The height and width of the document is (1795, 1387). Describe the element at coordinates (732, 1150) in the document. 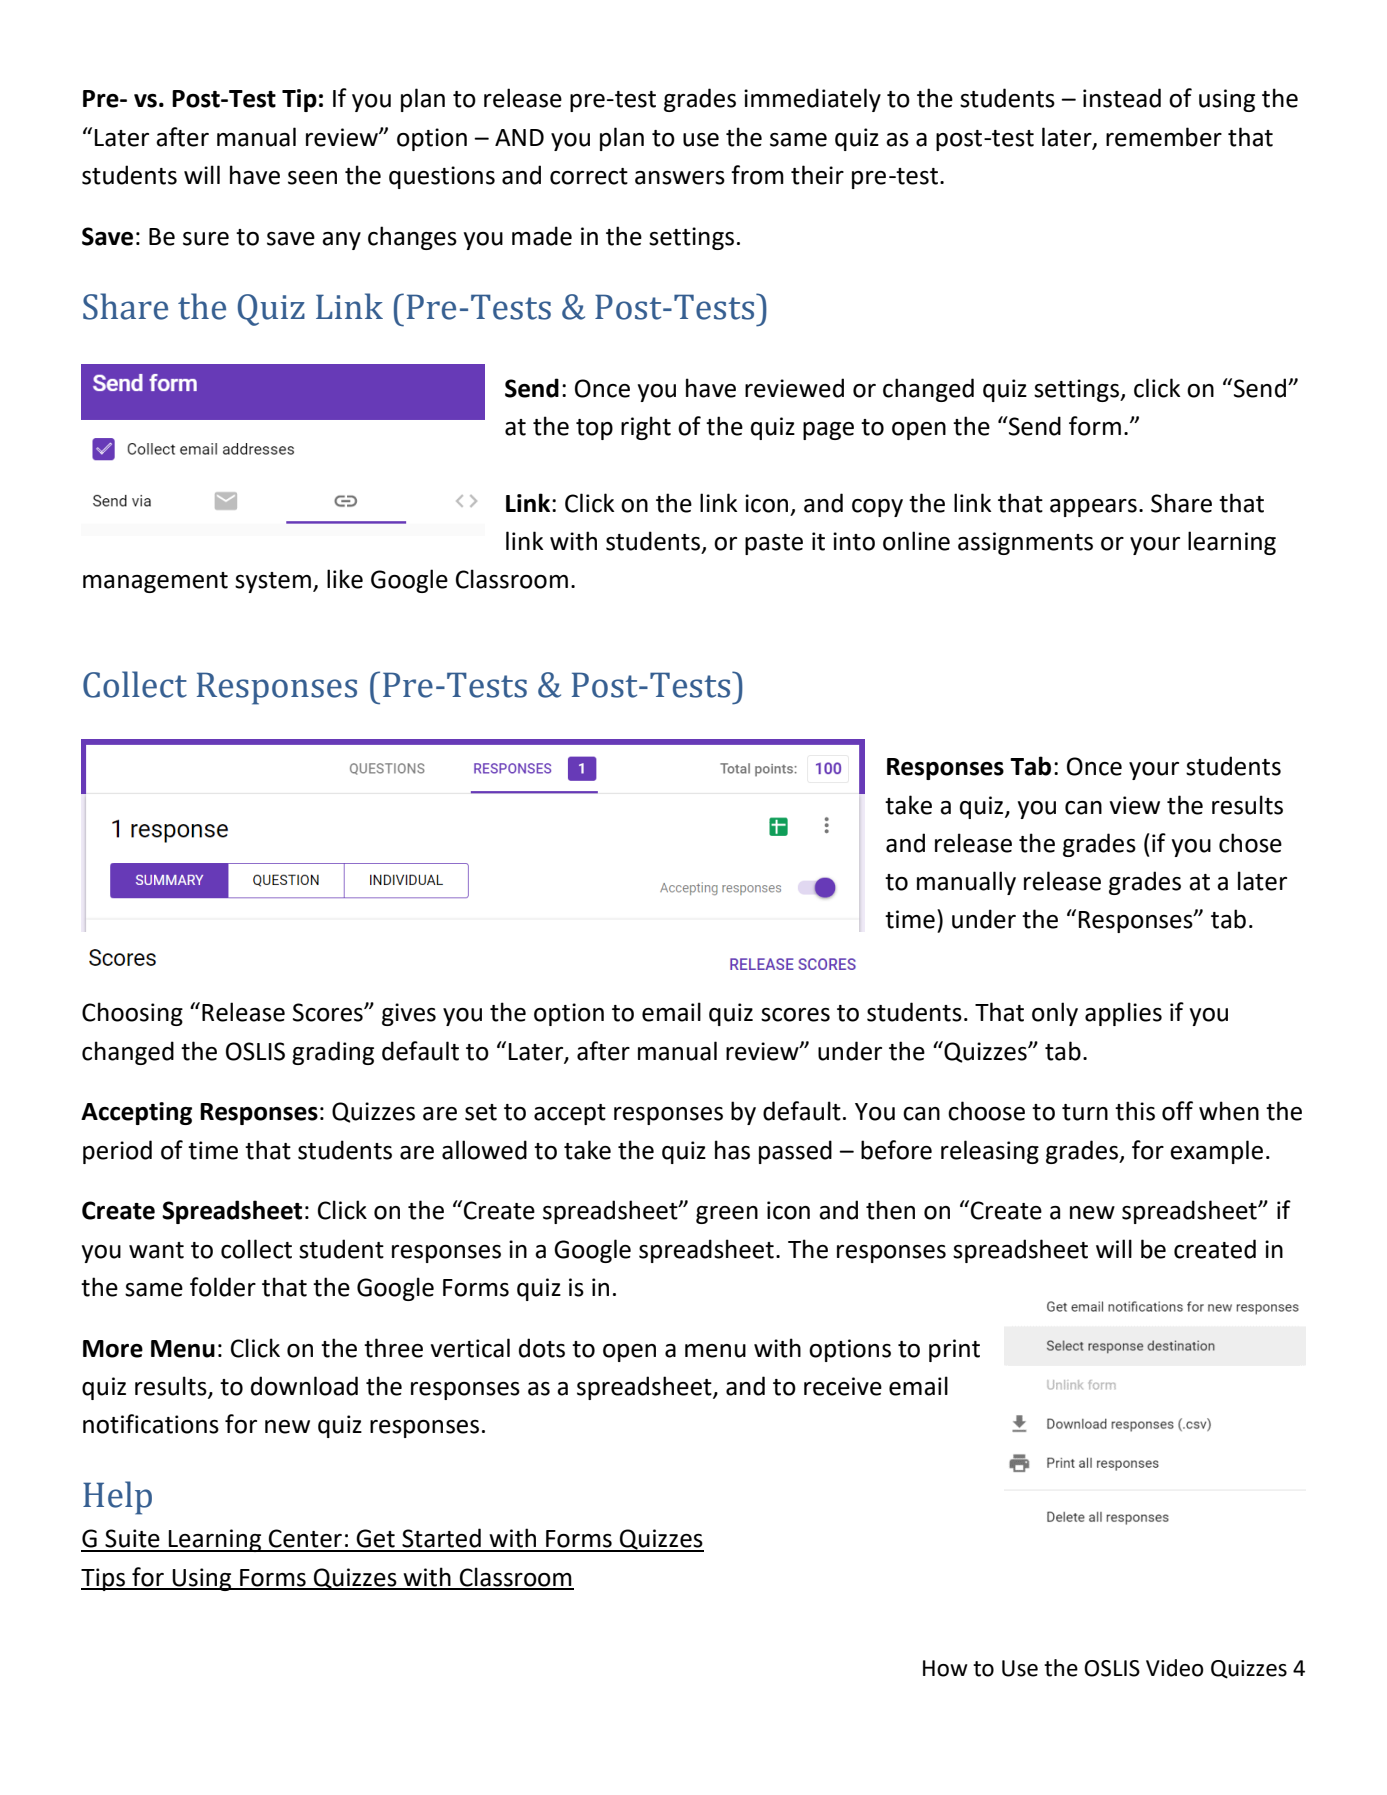

I see `has` at that location.
